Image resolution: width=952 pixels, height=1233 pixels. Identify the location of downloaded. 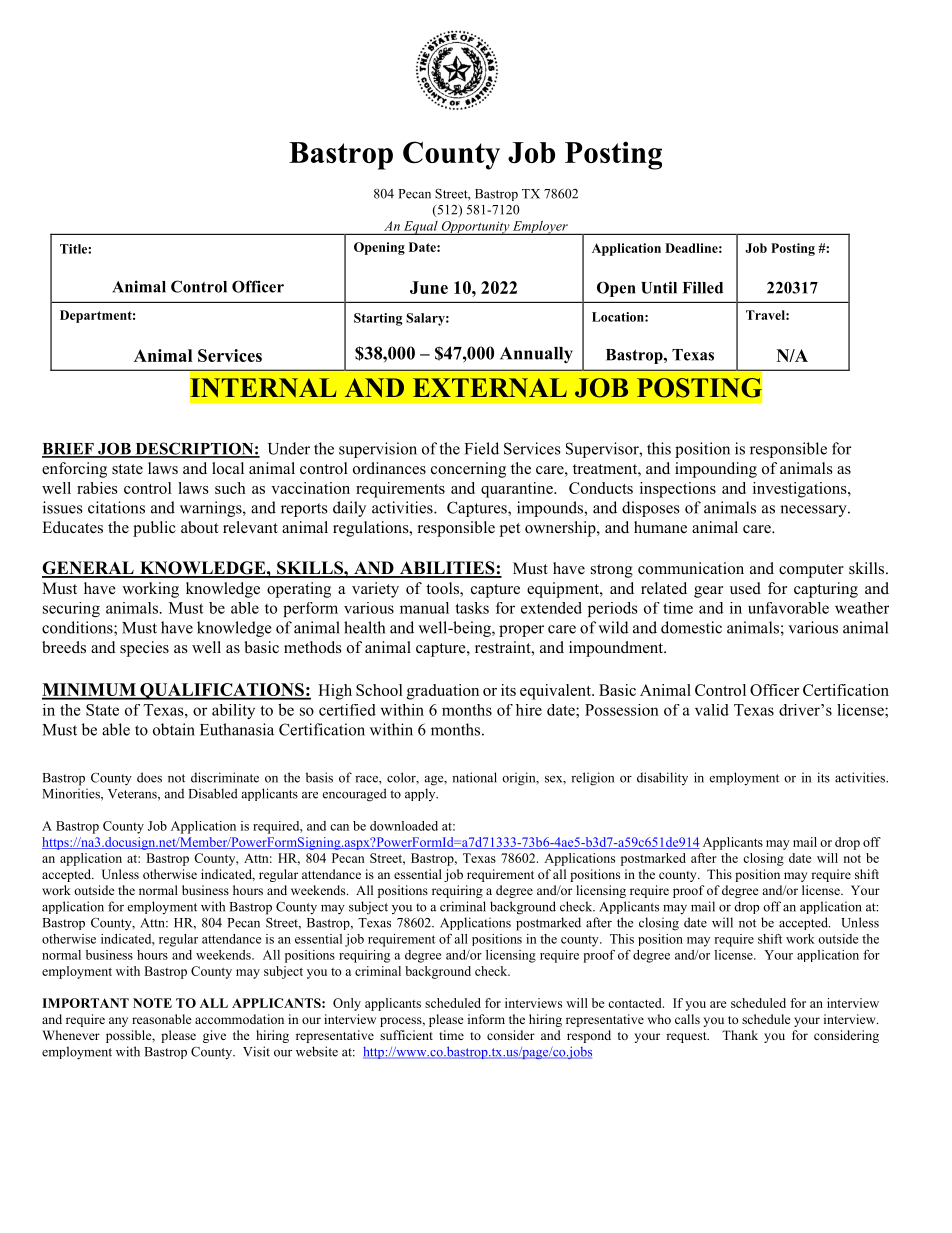
(404, 826).
